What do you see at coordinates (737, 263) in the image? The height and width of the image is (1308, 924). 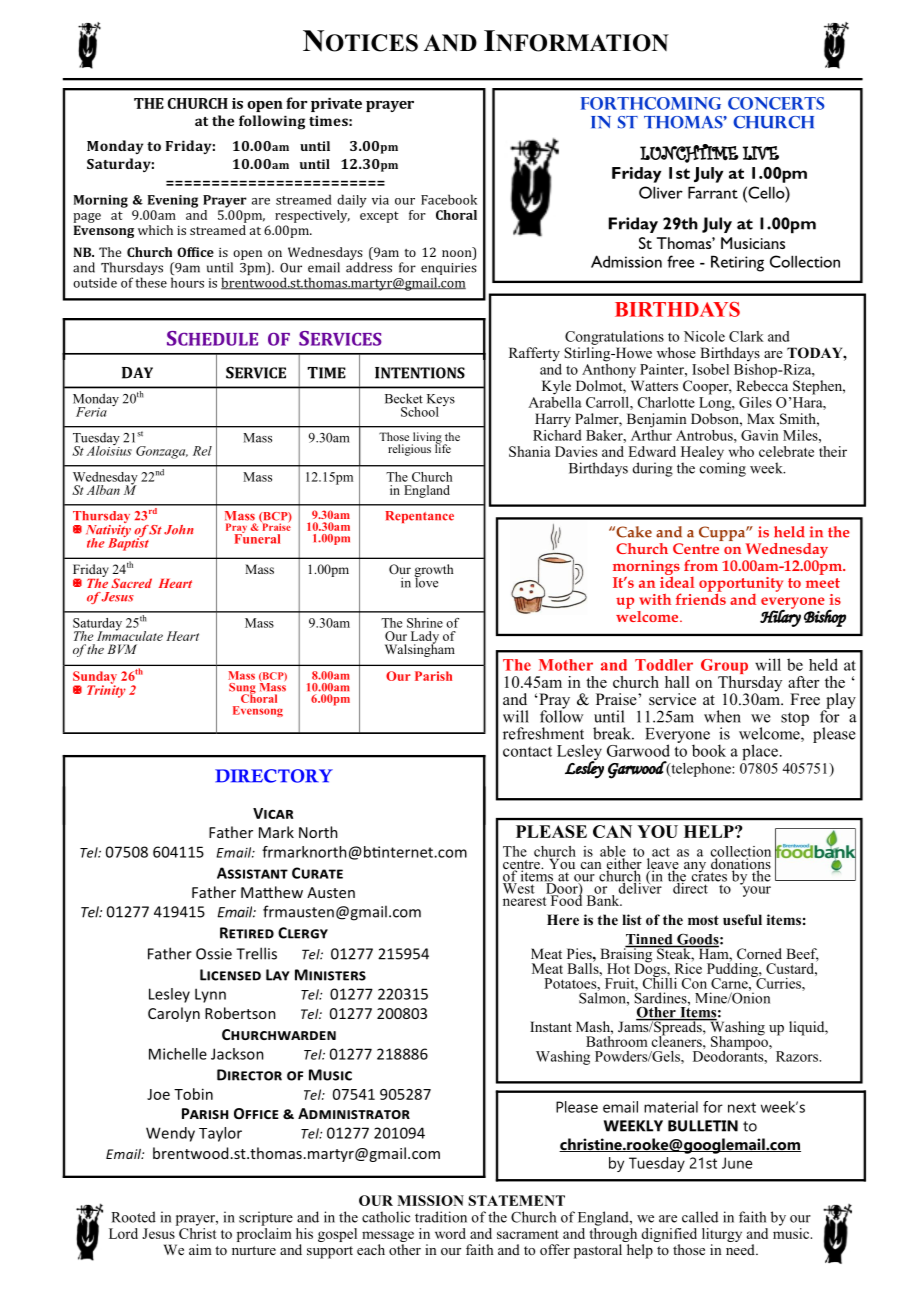 I see `Retiring` at bounding box center [737, 263].
